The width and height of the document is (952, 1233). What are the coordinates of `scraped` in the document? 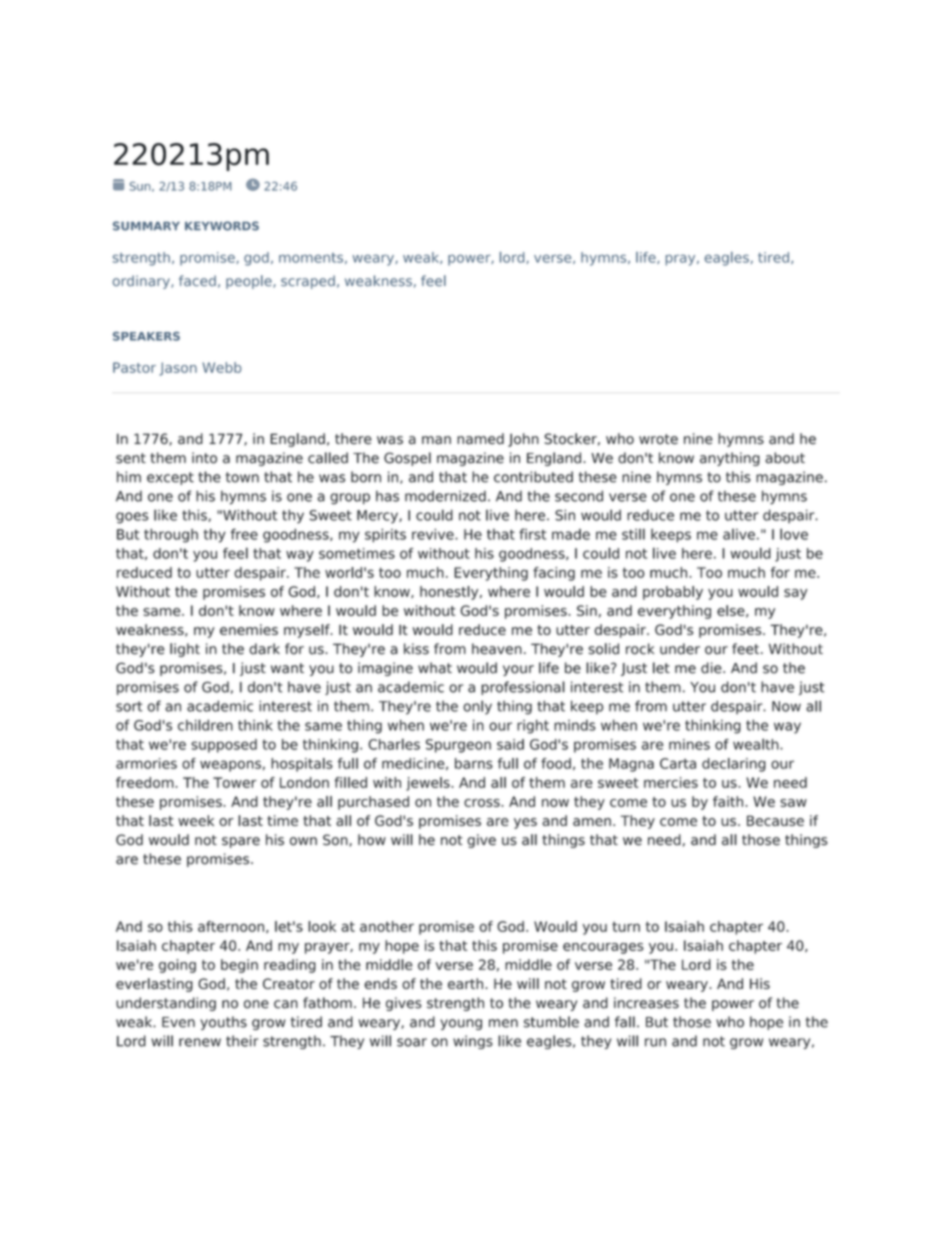 It's located at (308, 282).
